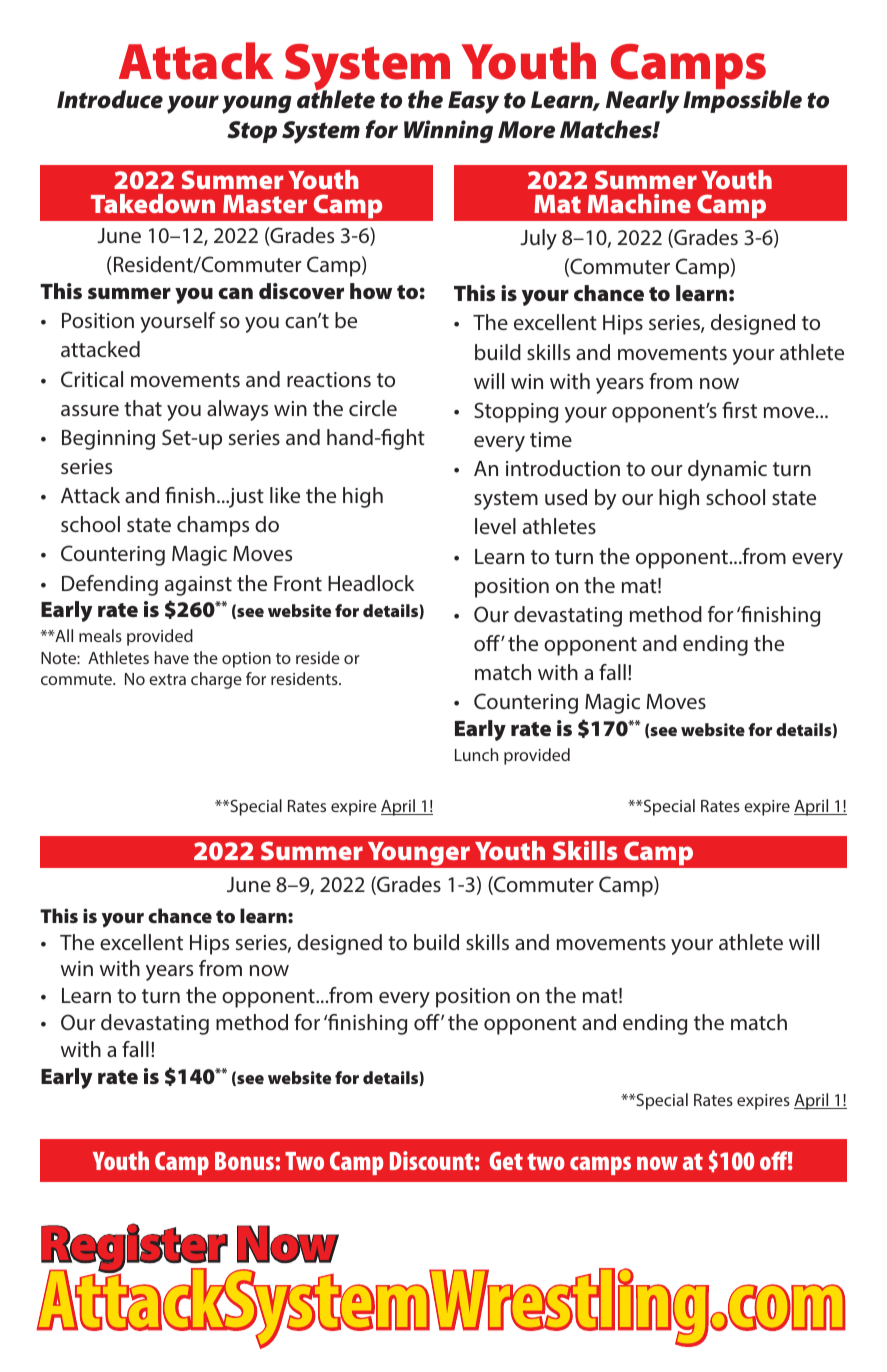  Describe the element at coordinates (110, 99) in the page. I see `Introduce` at that location.
